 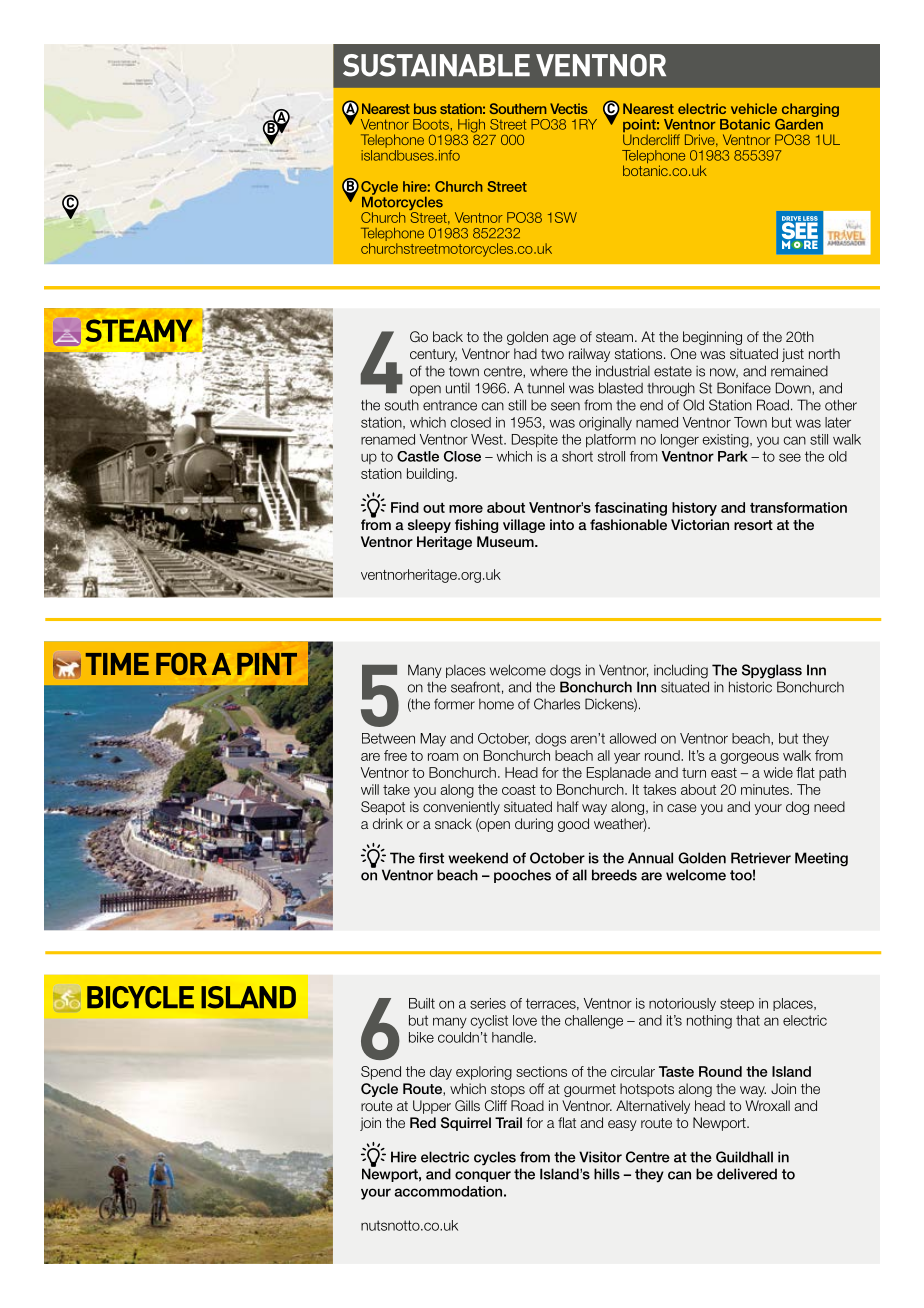 What do you see at coordinates (478, 858) in the screenshot?
I see `weekend` at bounding box center [478, 858].
